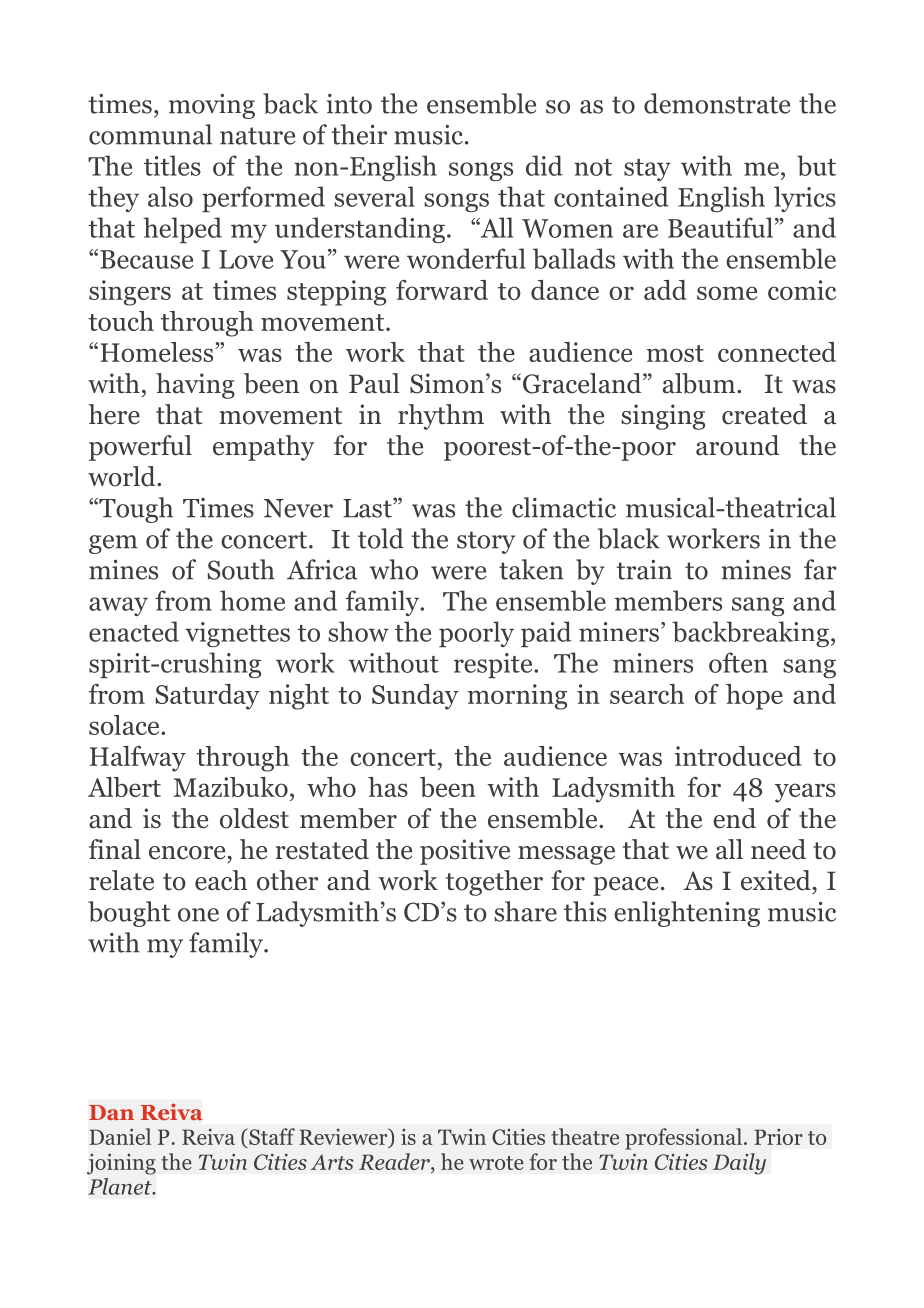 This image has width=924, height=1308. What do you see at coordinates (544, 165) in the image?
I see `did` at bounding box center [544, 165].
